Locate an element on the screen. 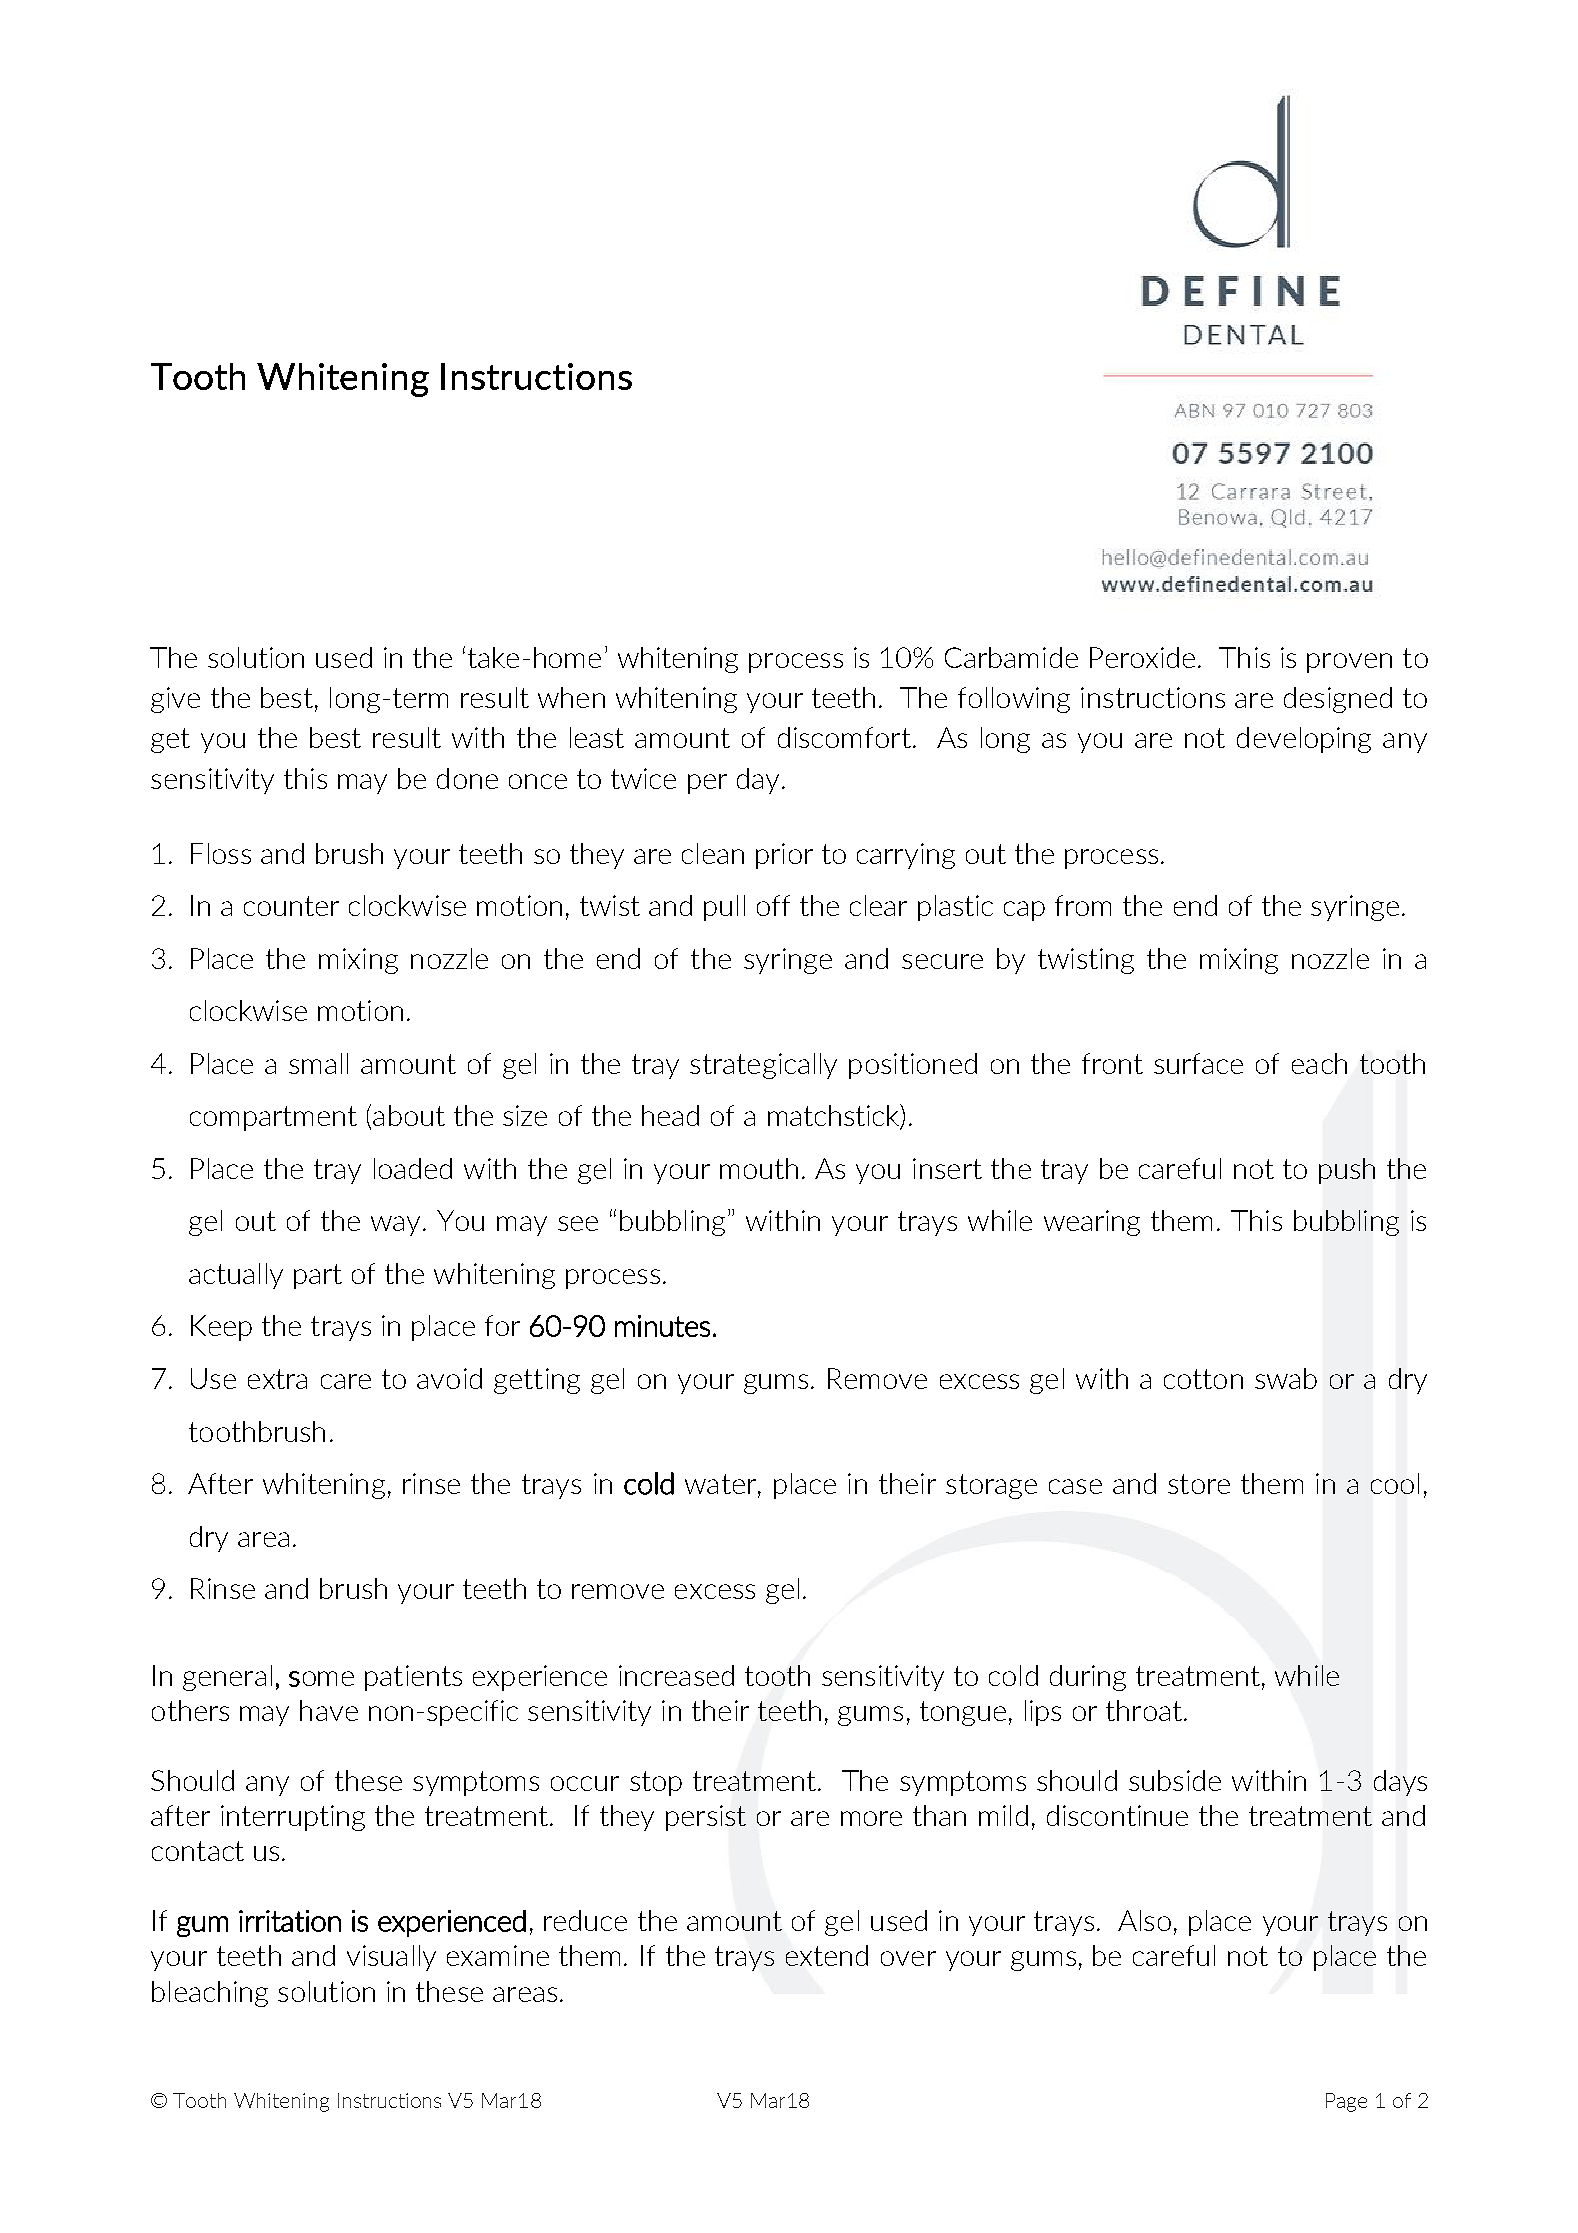 This screenshot has width=1578, height=2233. developing is located at coordinates (1304, 740).
